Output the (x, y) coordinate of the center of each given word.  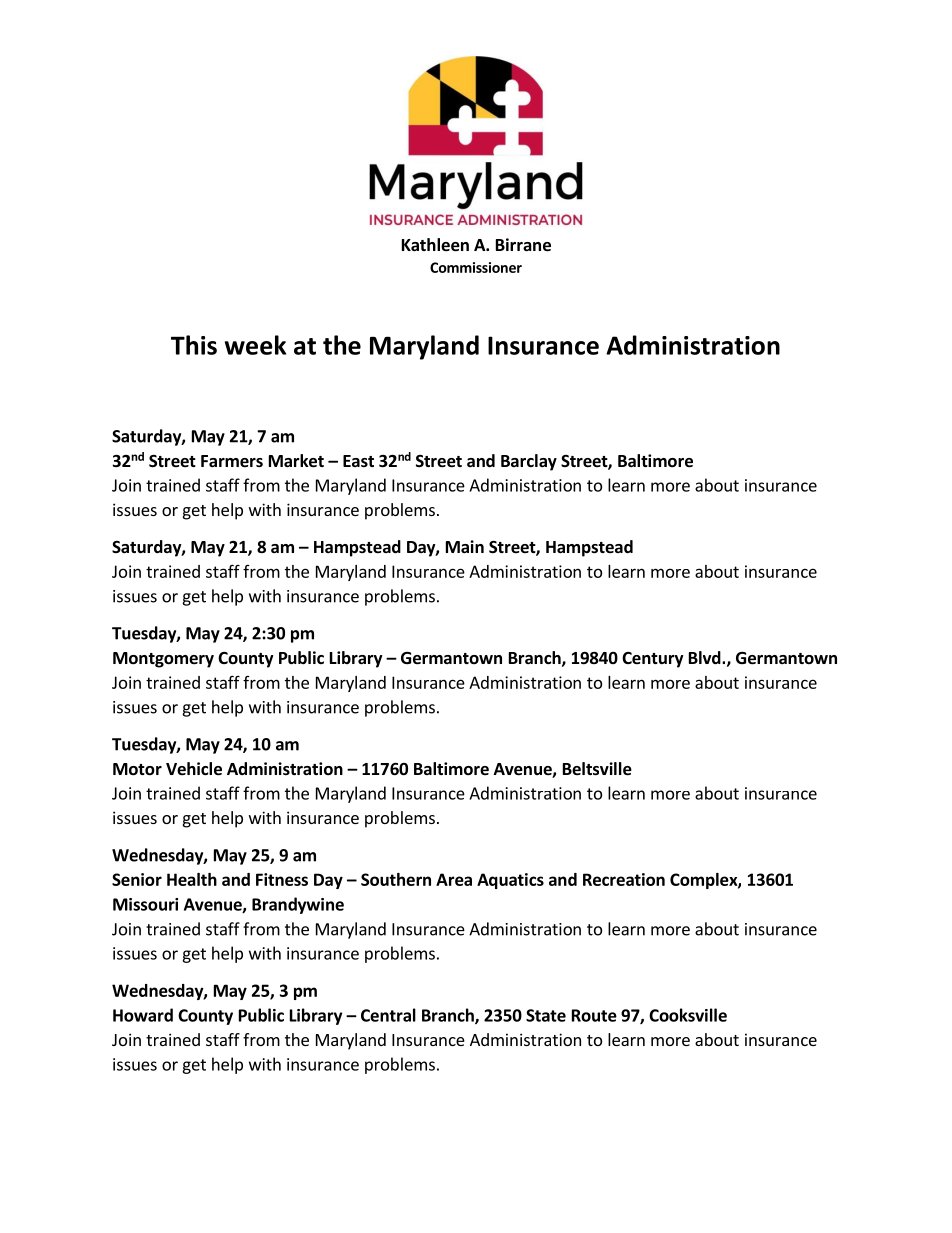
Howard (143, 1015)
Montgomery (163, 660)
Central (388, 1015)
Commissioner (476, 267)
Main (465, 546)
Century (653, 660)
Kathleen (435, 245)
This (194, 345)
